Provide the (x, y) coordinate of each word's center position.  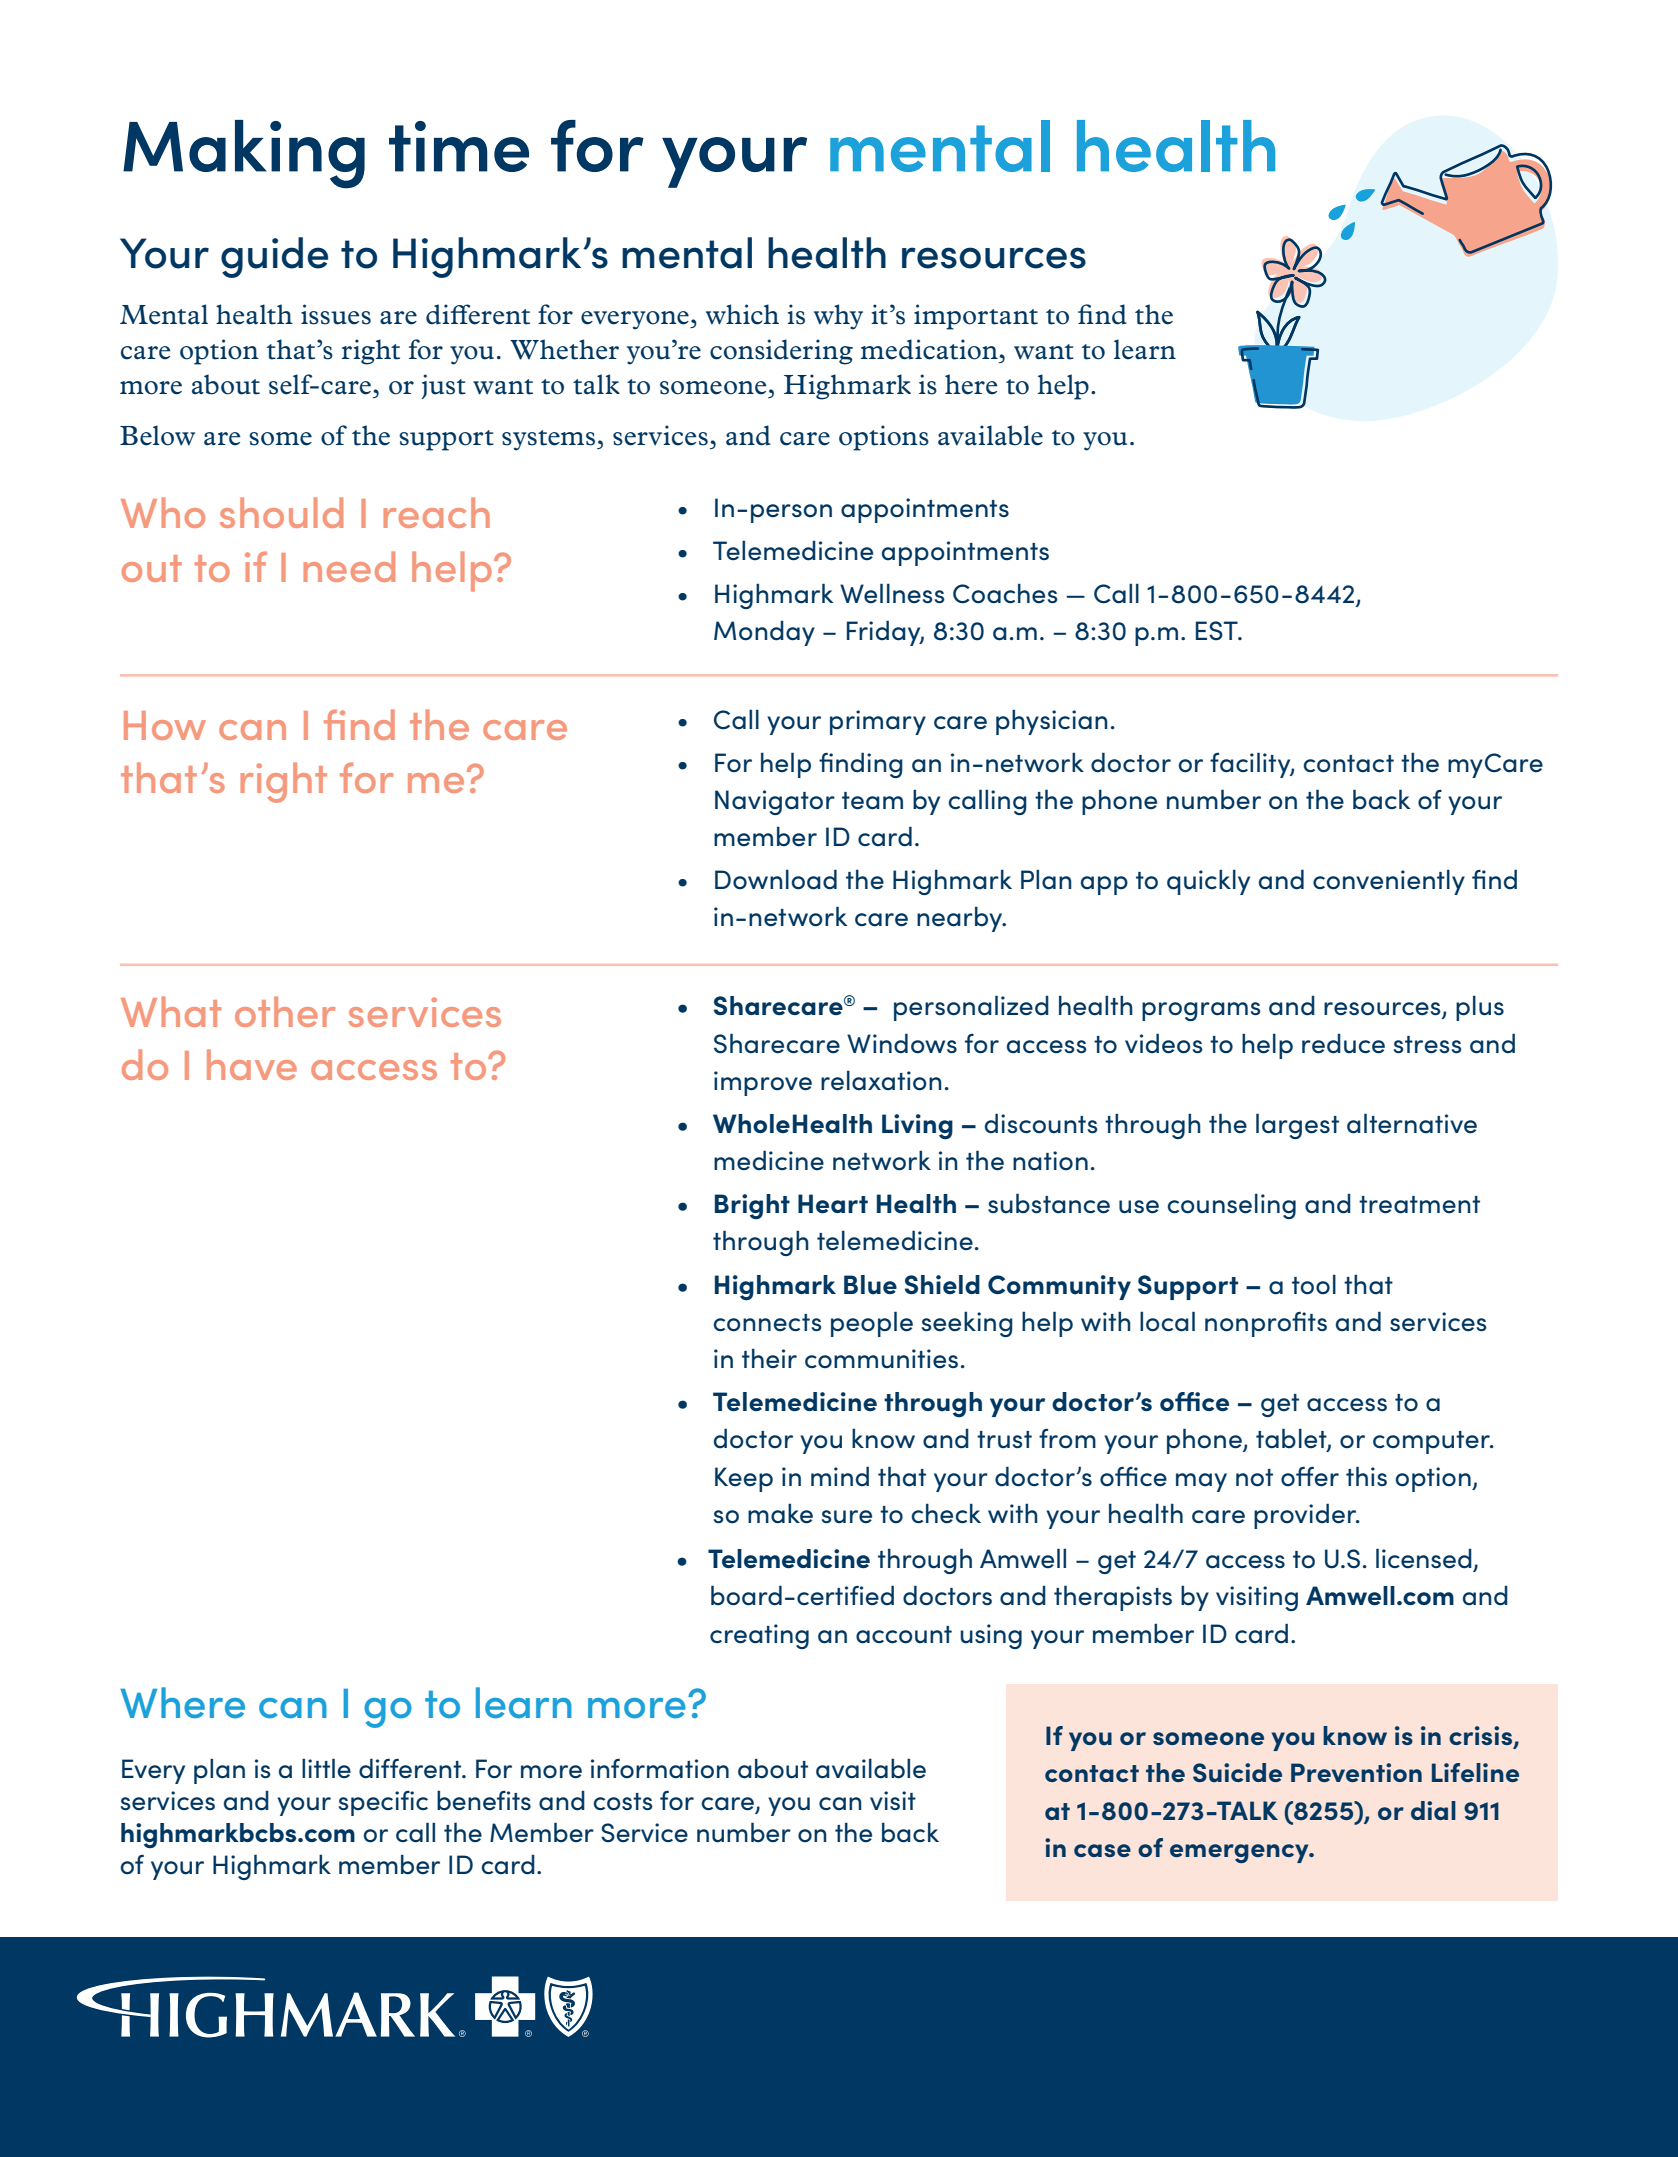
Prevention (1356, 1772)
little (326, 1768)
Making (244, 154)
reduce (1343, 1044)
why (838, 317)
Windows (902, 1043)
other (285, 1011)
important (976, 317)
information (660, 1769)
